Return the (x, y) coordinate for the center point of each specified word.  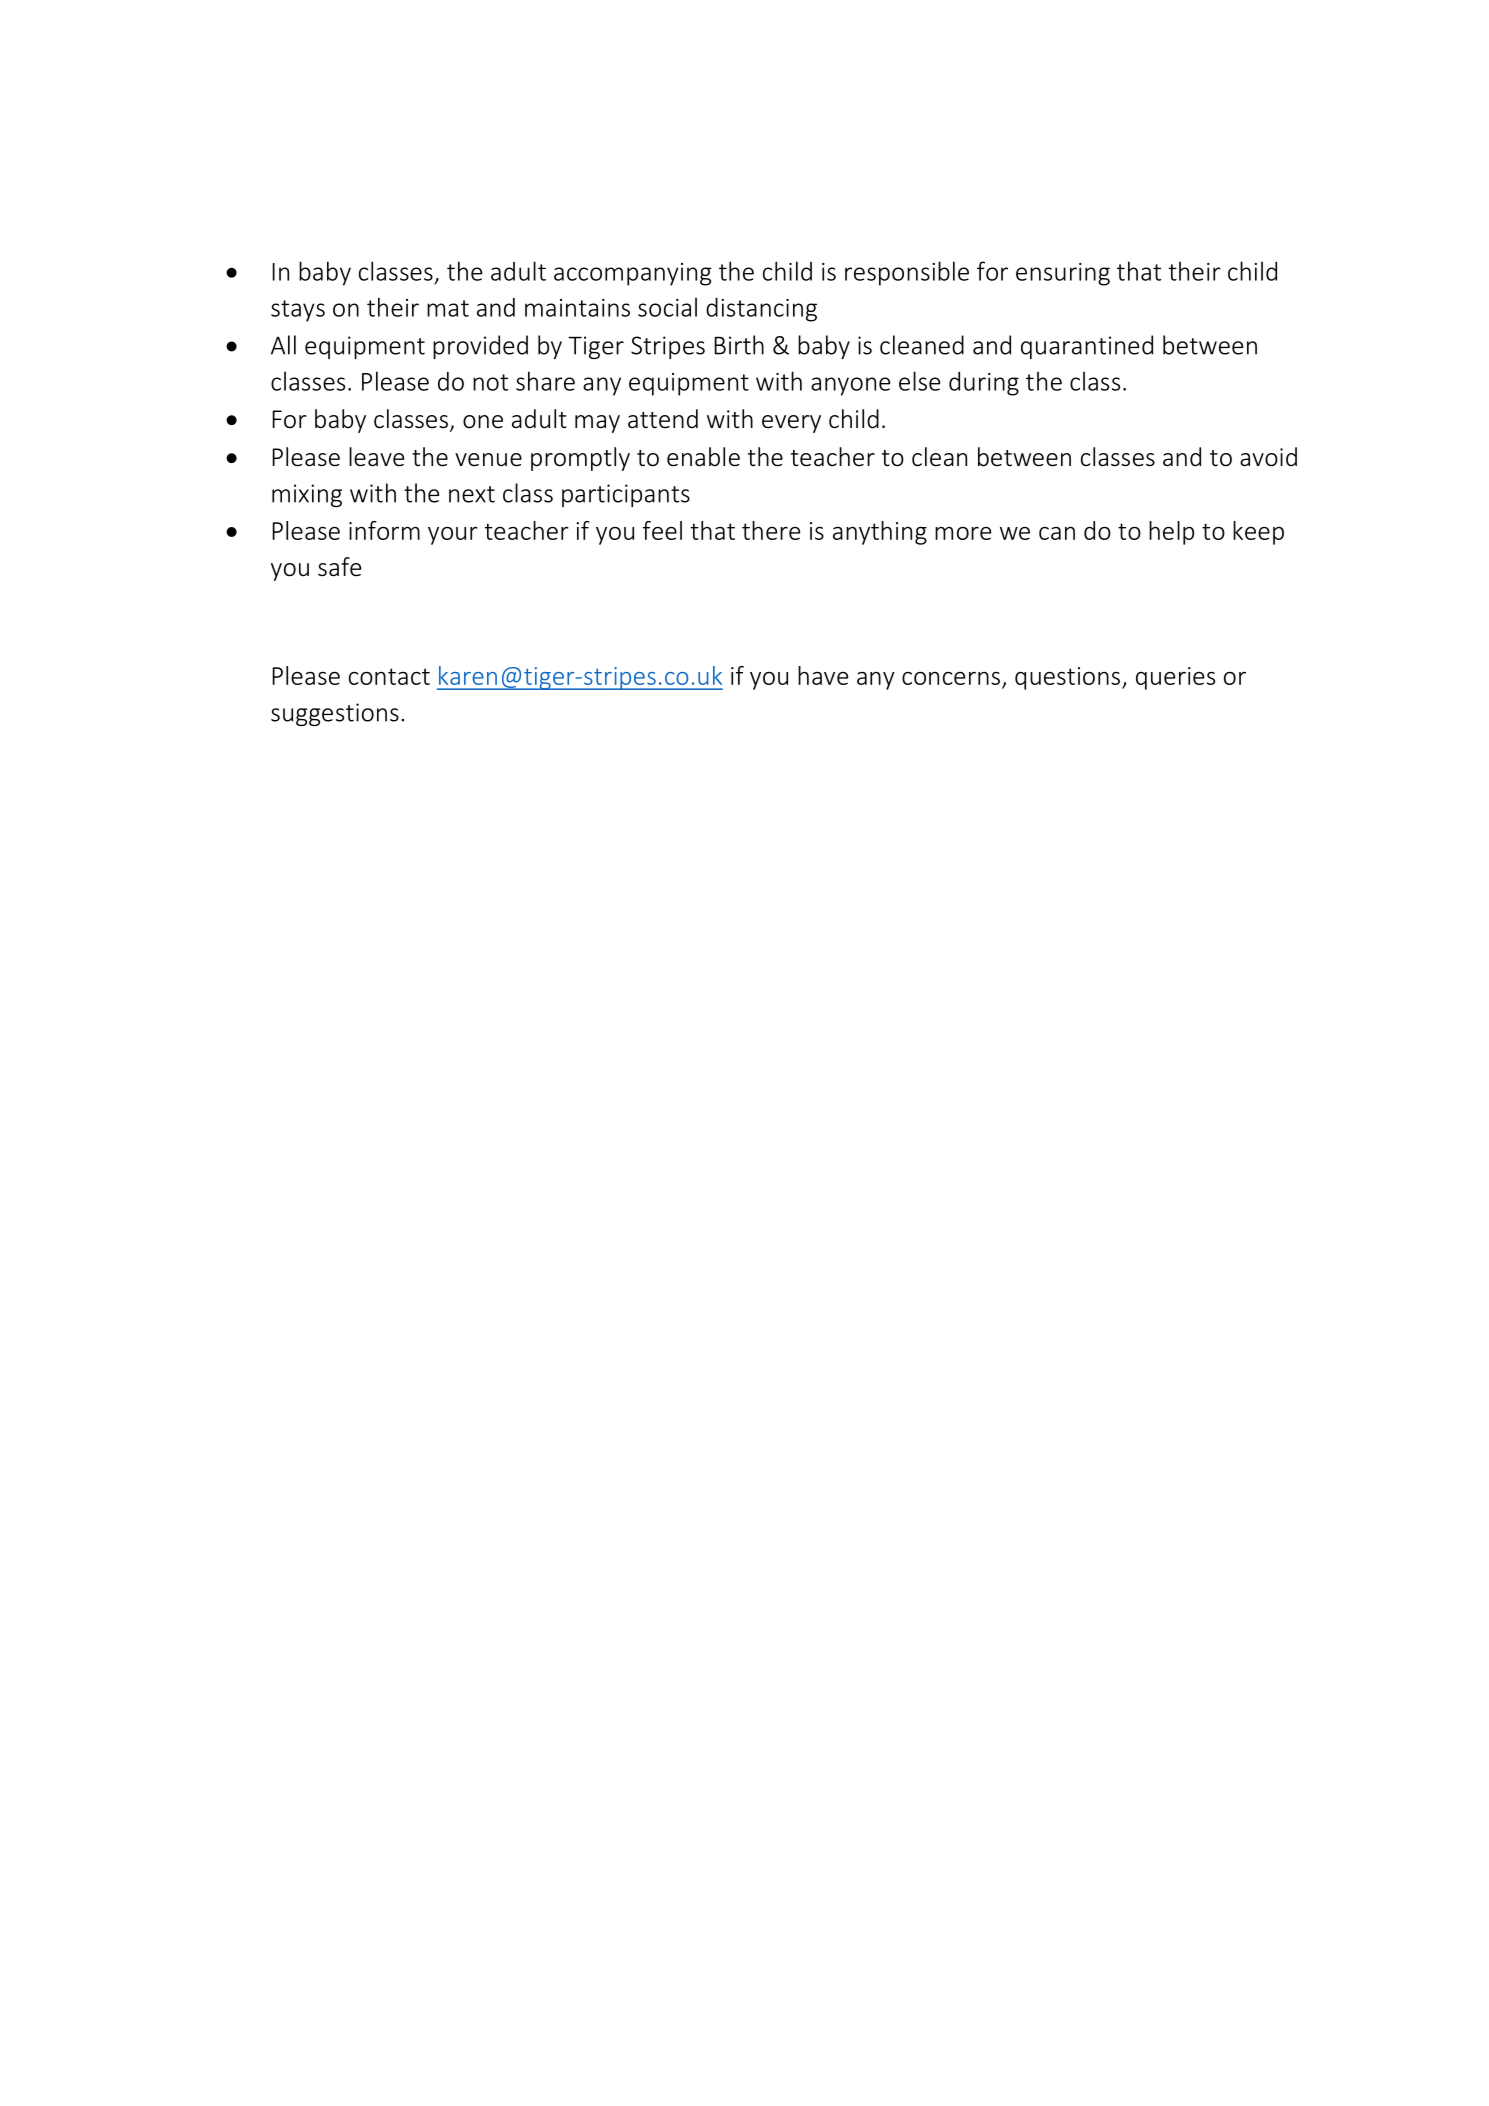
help (1171, 533)
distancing (761, 309)
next (472, 494)
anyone (850, 386)
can (1057, 533)
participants (626, 495)
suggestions (335, 714)
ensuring (1063, 274)
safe (339, 567)
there (771, 530)
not (490, 382)
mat (448, 308)
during (984, 384)
